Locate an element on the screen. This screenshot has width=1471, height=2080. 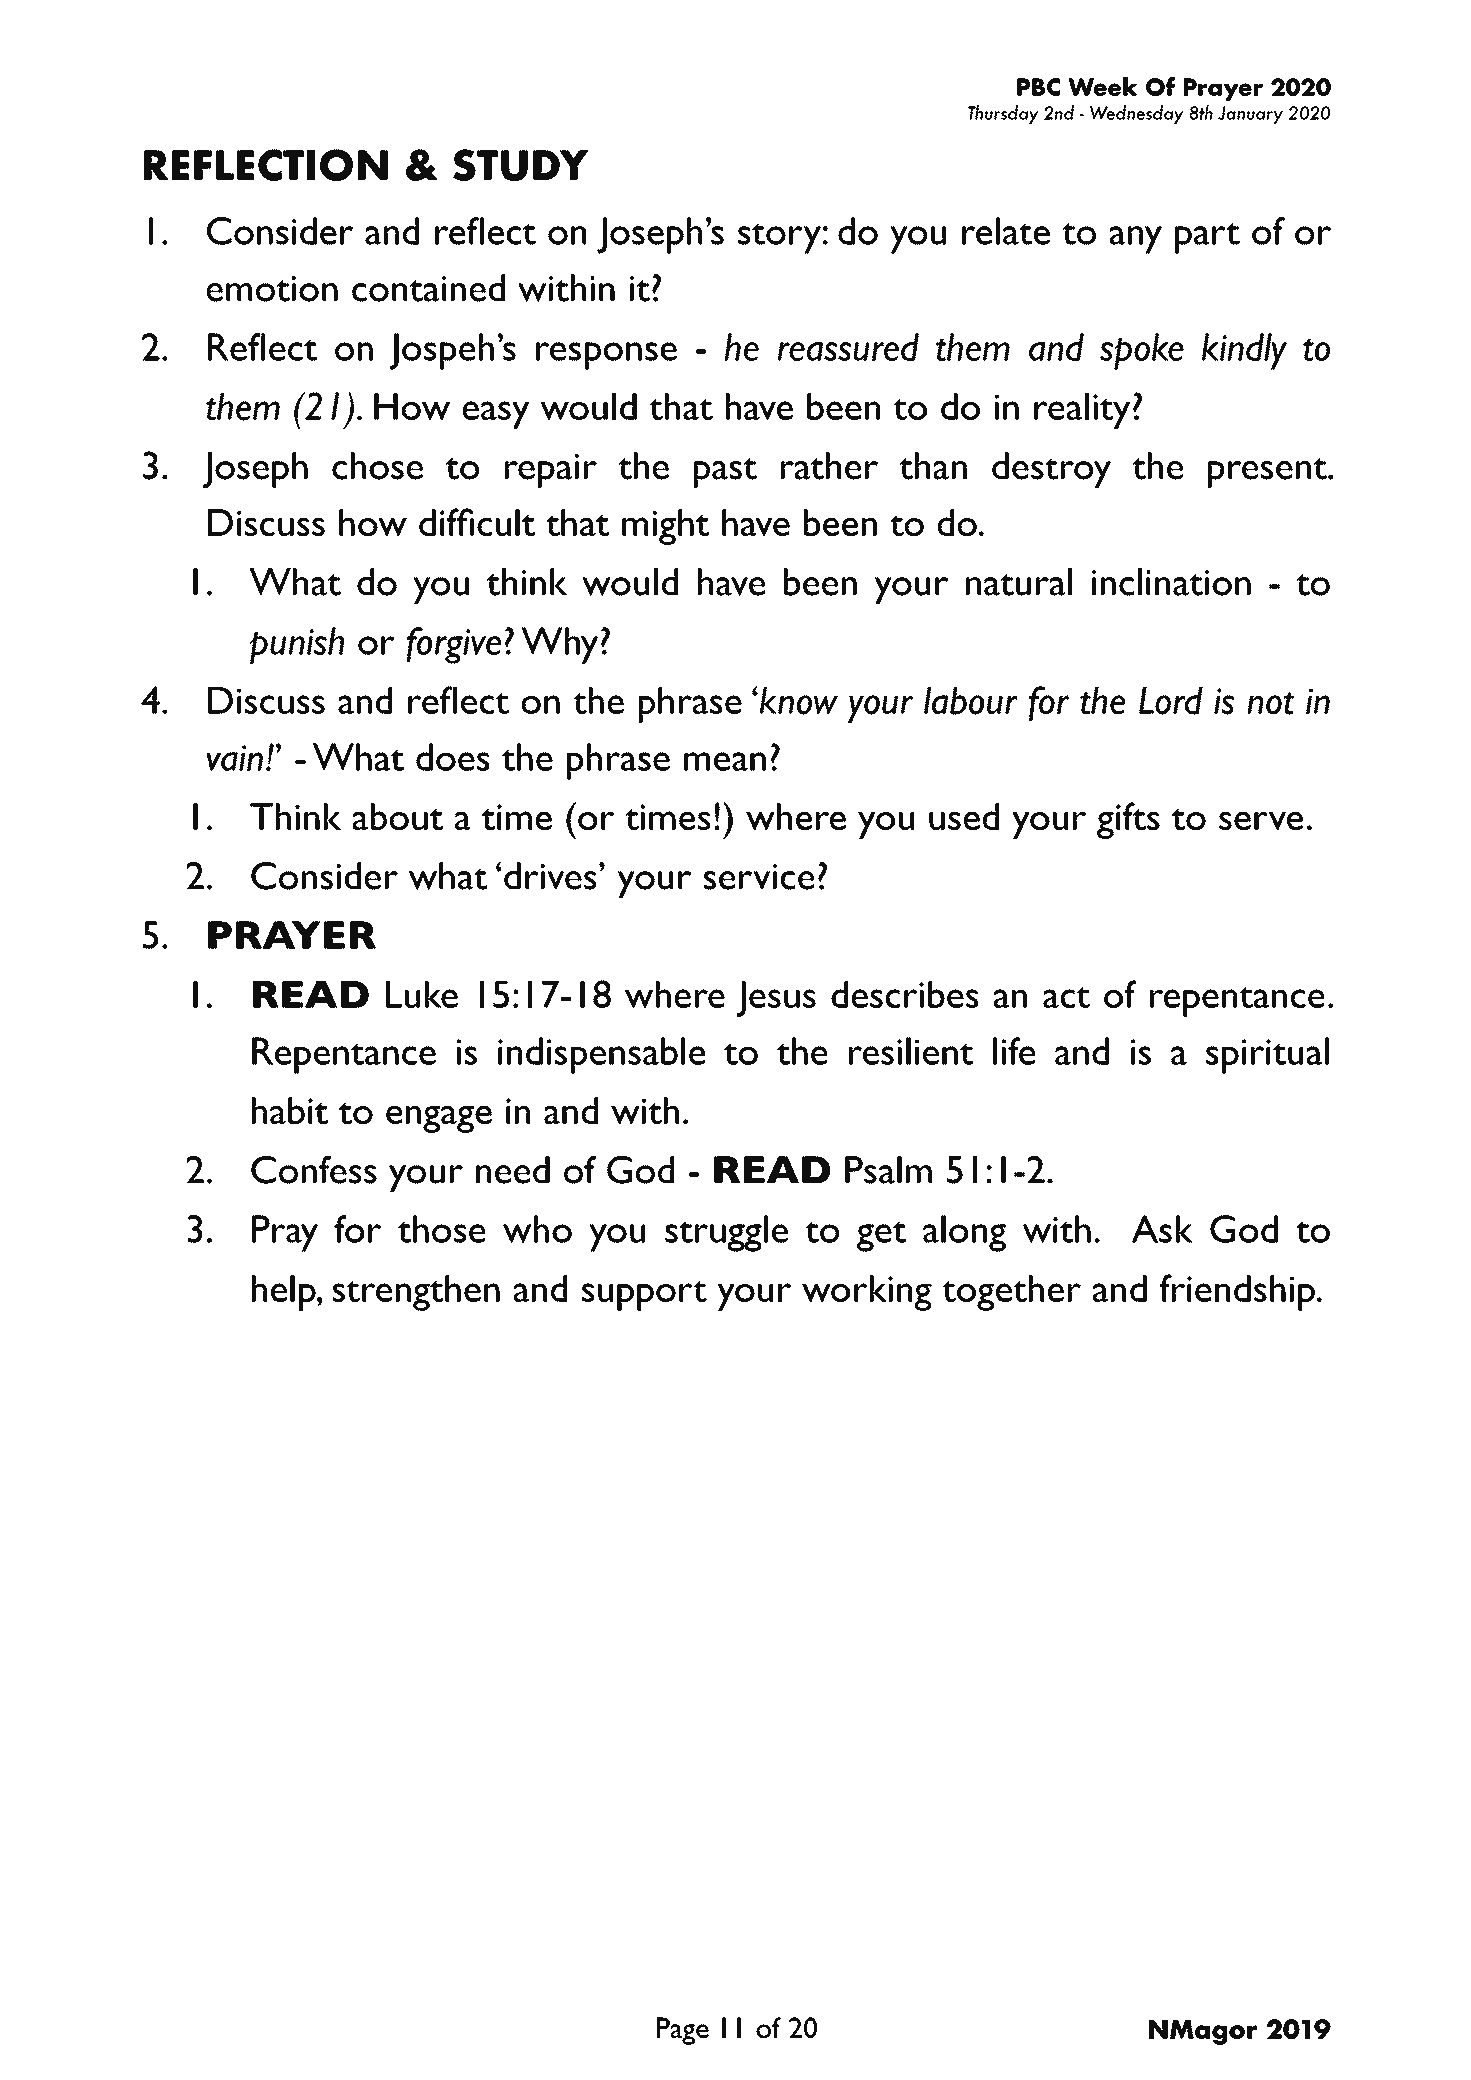
mean is located at coordinates (725, 761).
